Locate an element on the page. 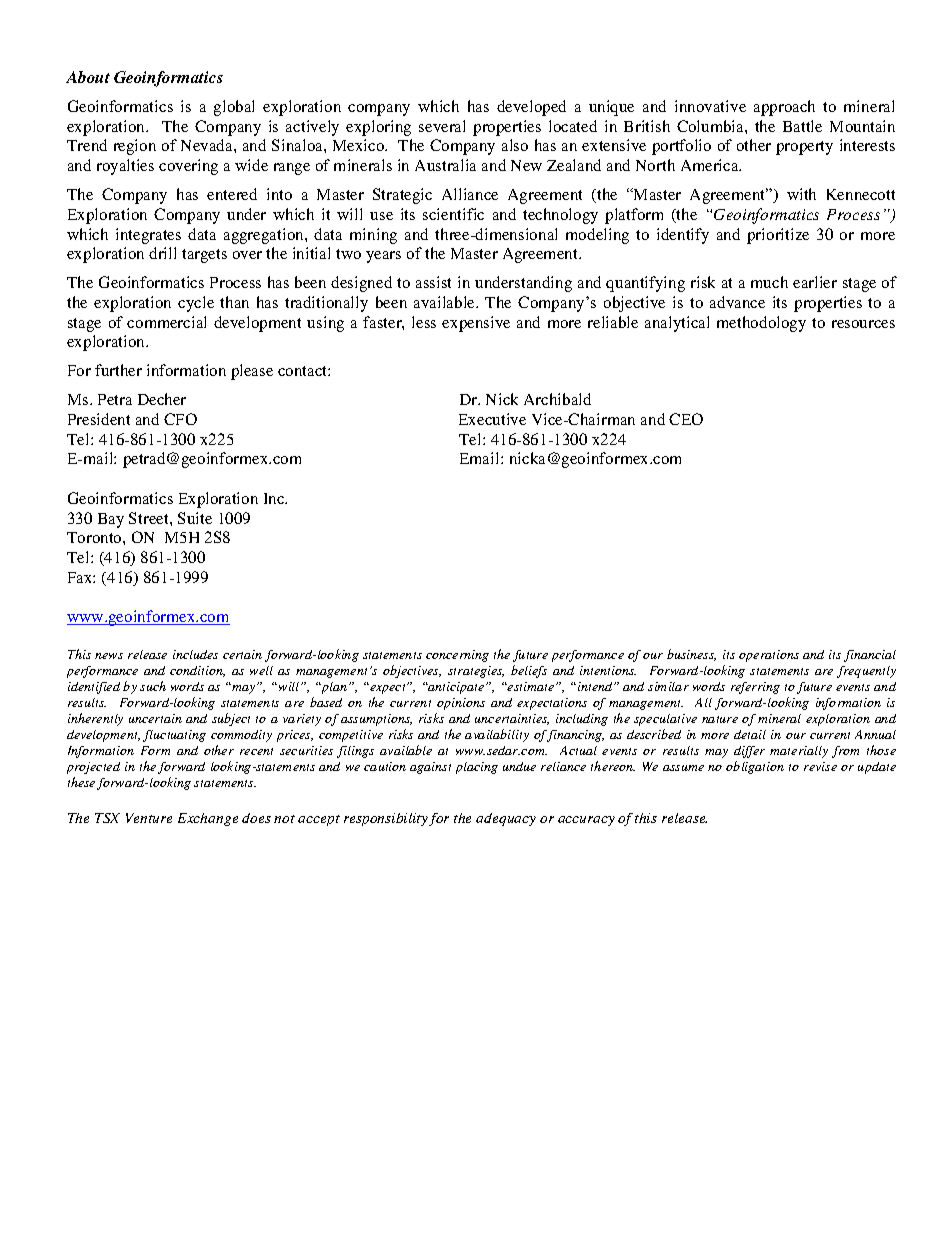 The width and height of the document is (952, 1233). developed is located at coordinates (531, 108).
